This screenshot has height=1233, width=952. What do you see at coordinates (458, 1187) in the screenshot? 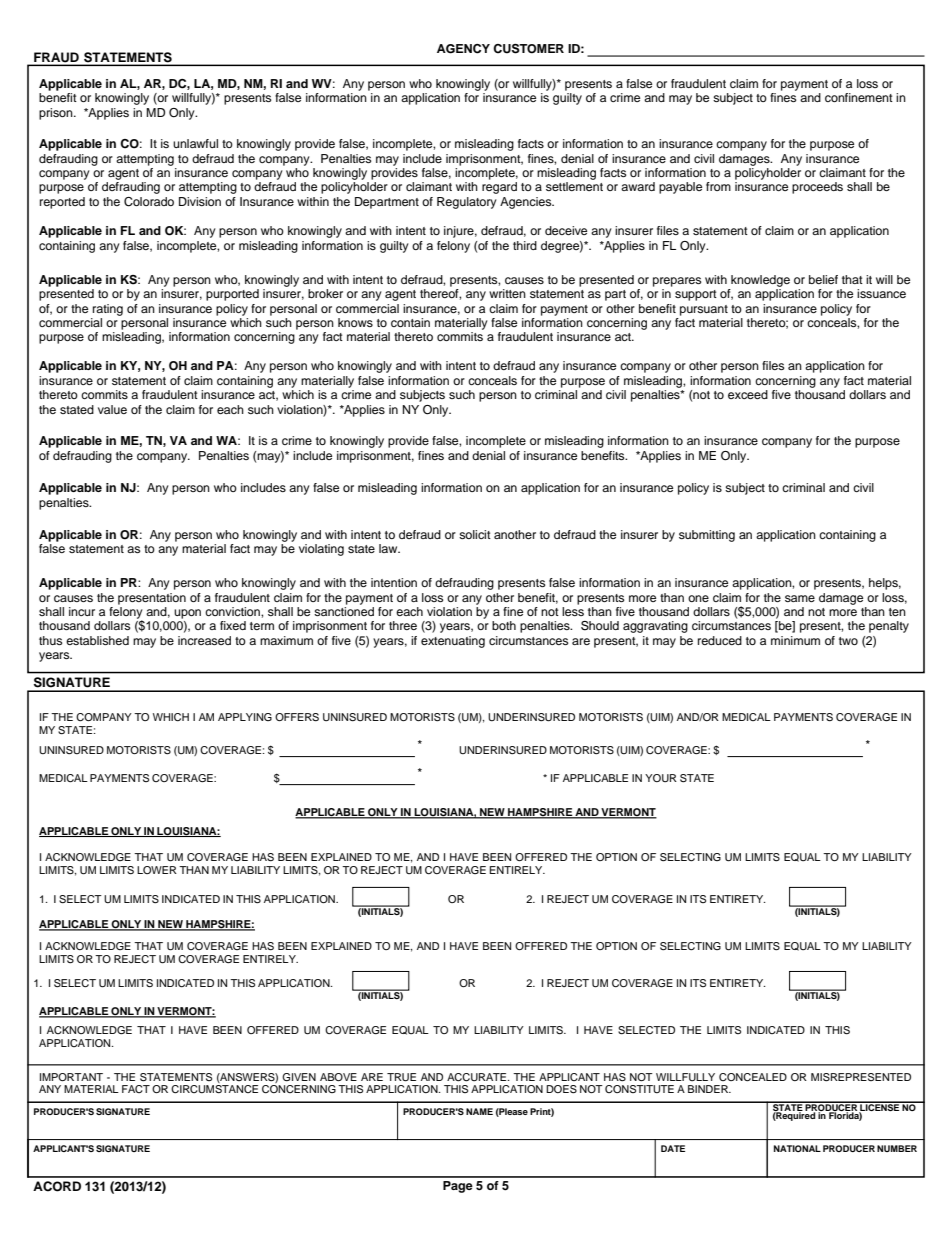
I see `Page` at bounding box center [458, 1187].
